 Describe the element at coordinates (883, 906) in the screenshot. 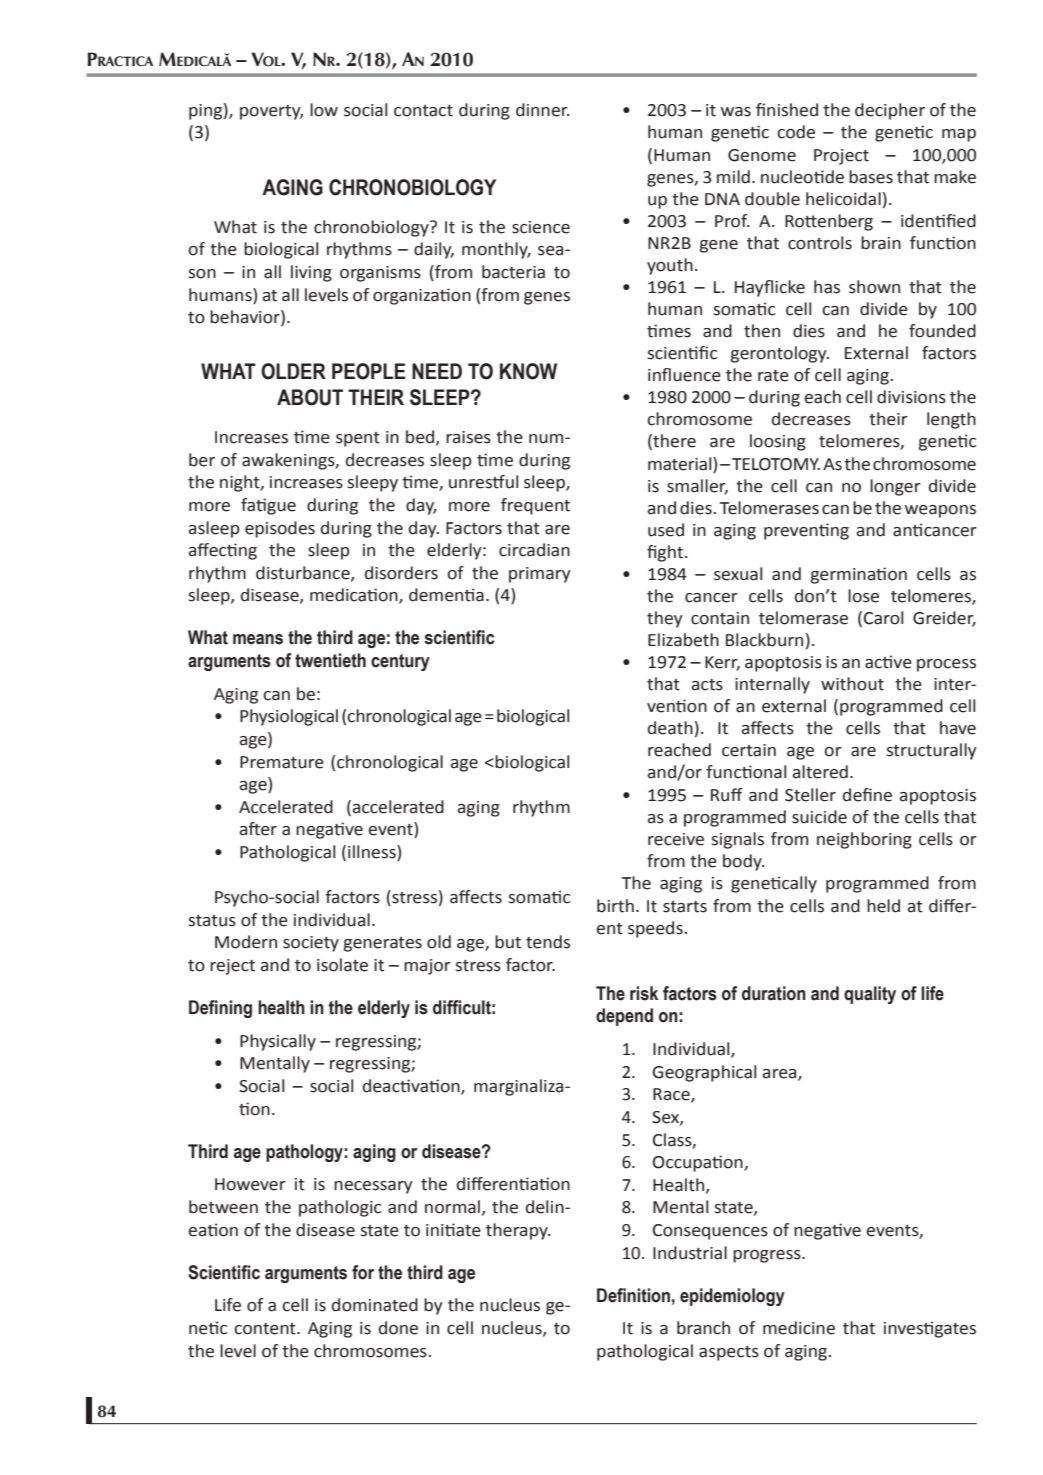

I see `held` at that location.
